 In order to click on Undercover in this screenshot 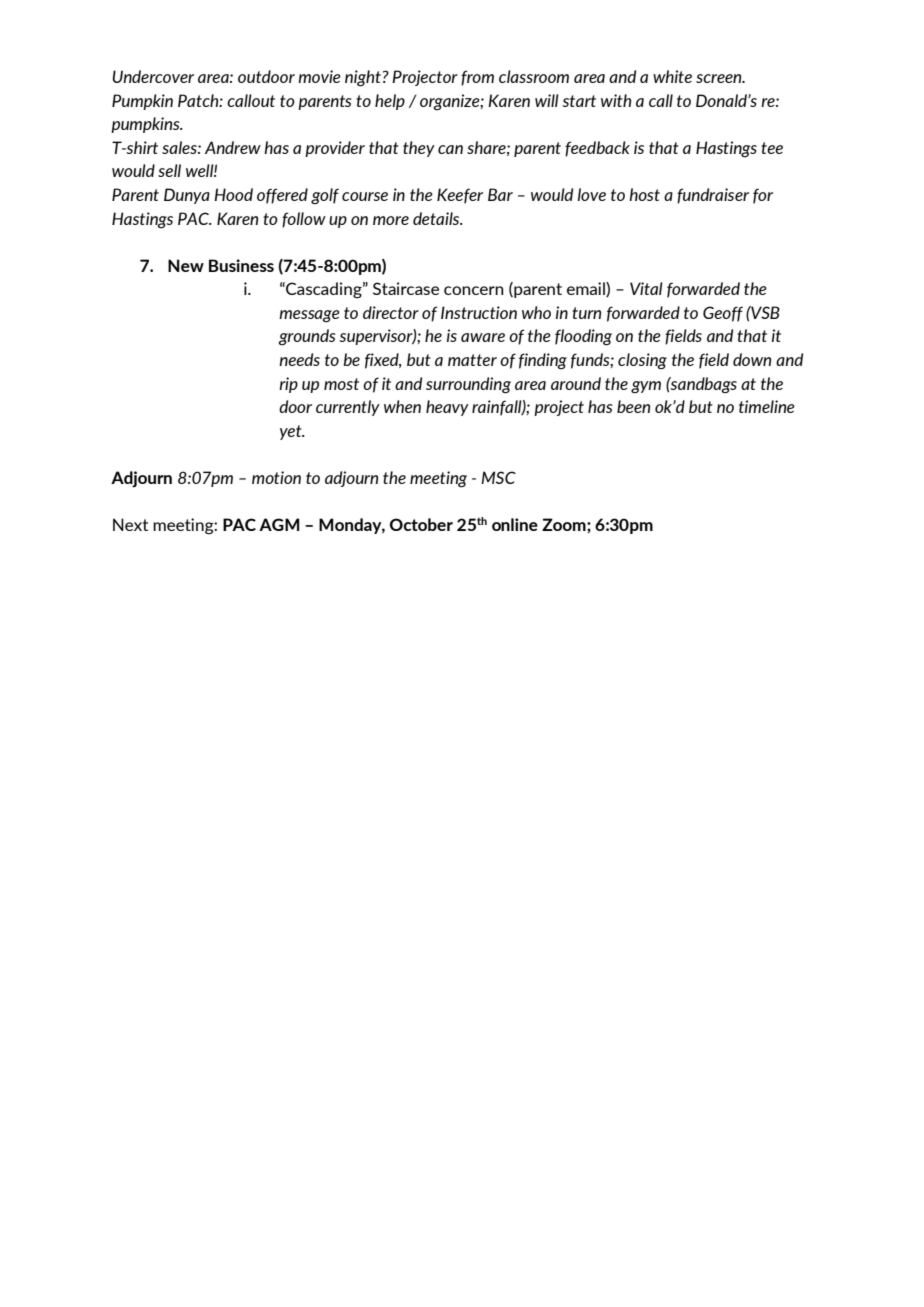, I will do `click(153, 76)`.
